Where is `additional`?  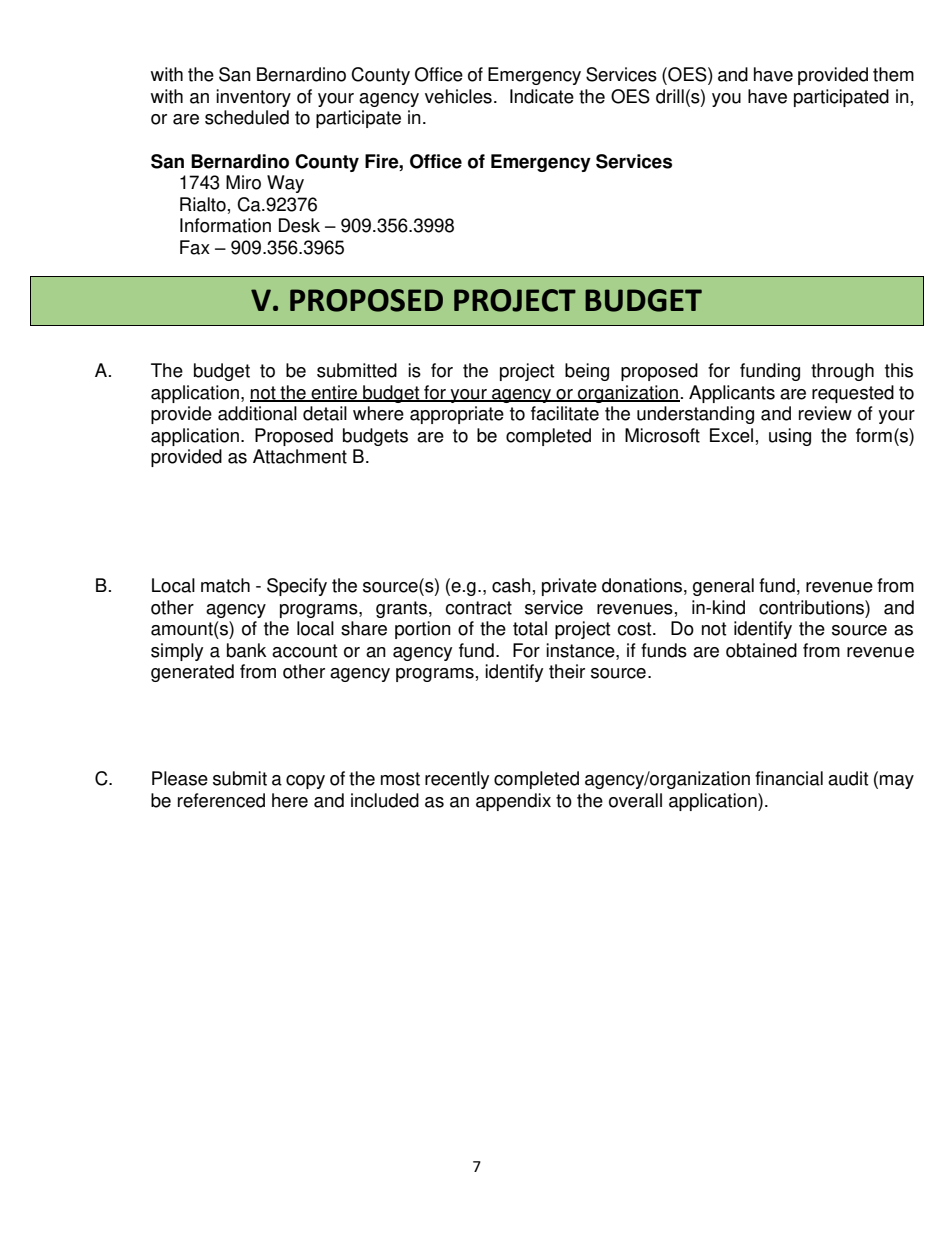
additional is located at coordinates (257, 413).
